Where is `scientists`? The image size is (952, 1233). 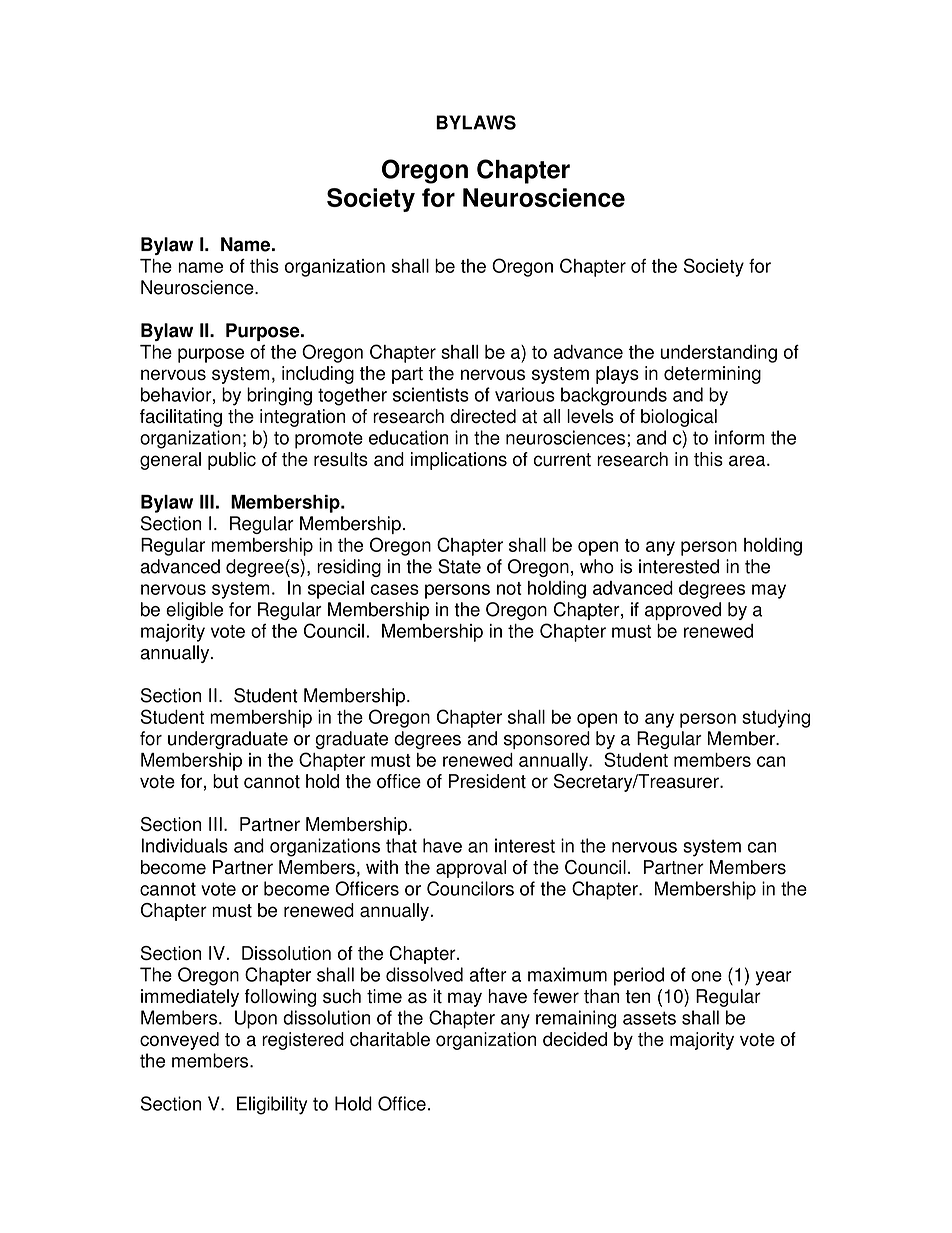
scientists is located at coordinates (431, 394).
